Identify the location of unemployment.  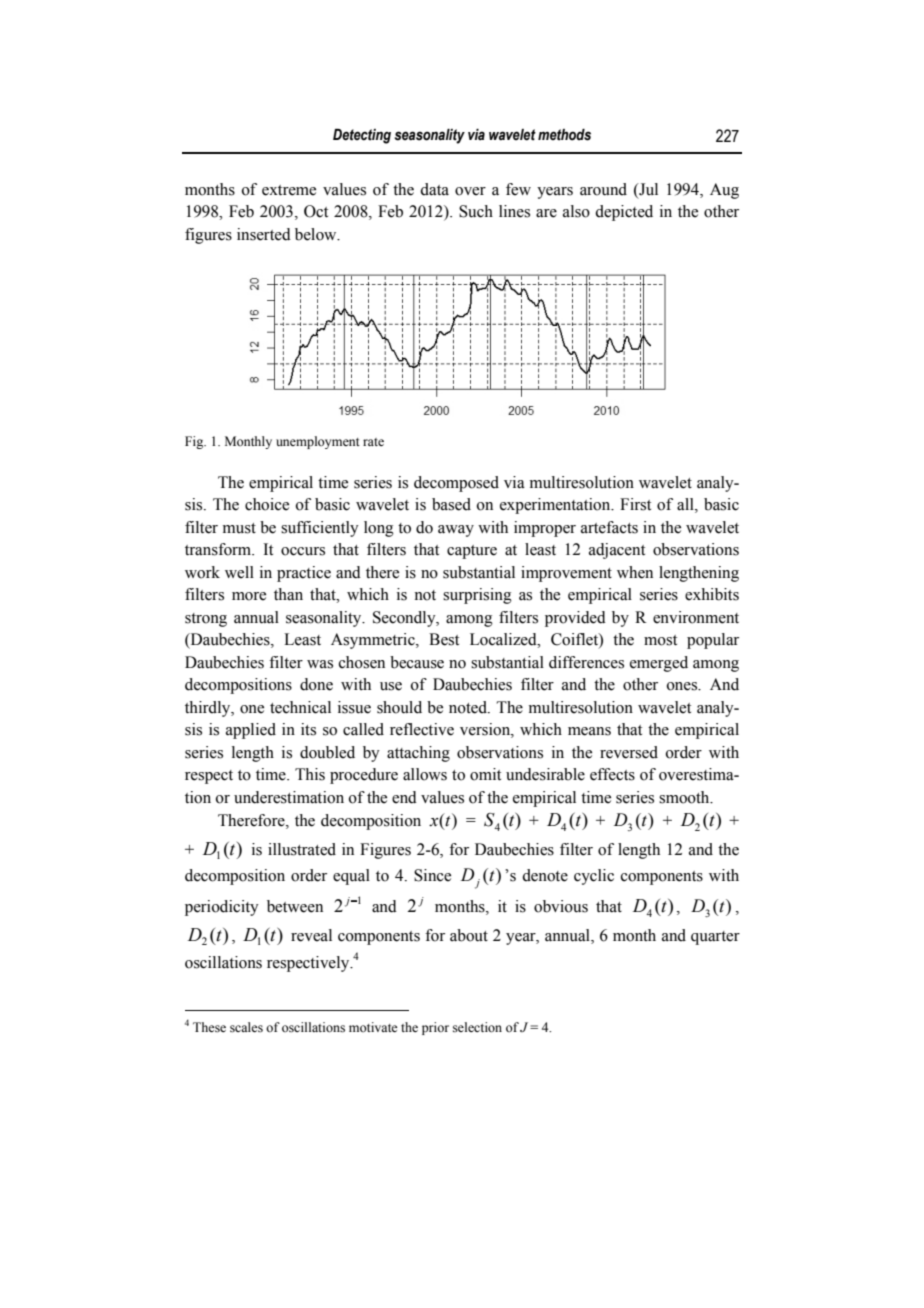
(318, 442).
